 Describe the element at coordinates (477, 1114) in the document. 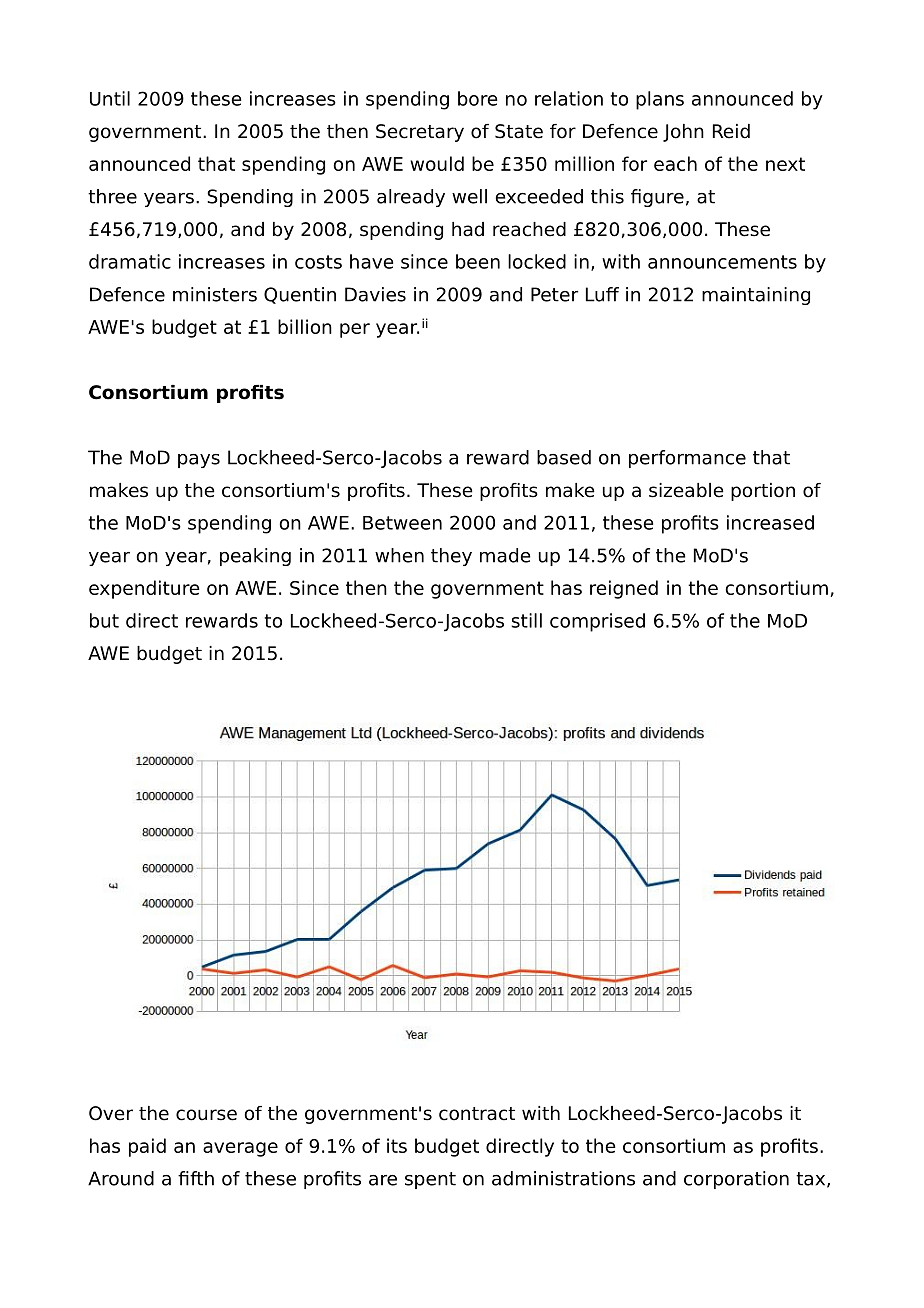

I see `contract` at that location.
